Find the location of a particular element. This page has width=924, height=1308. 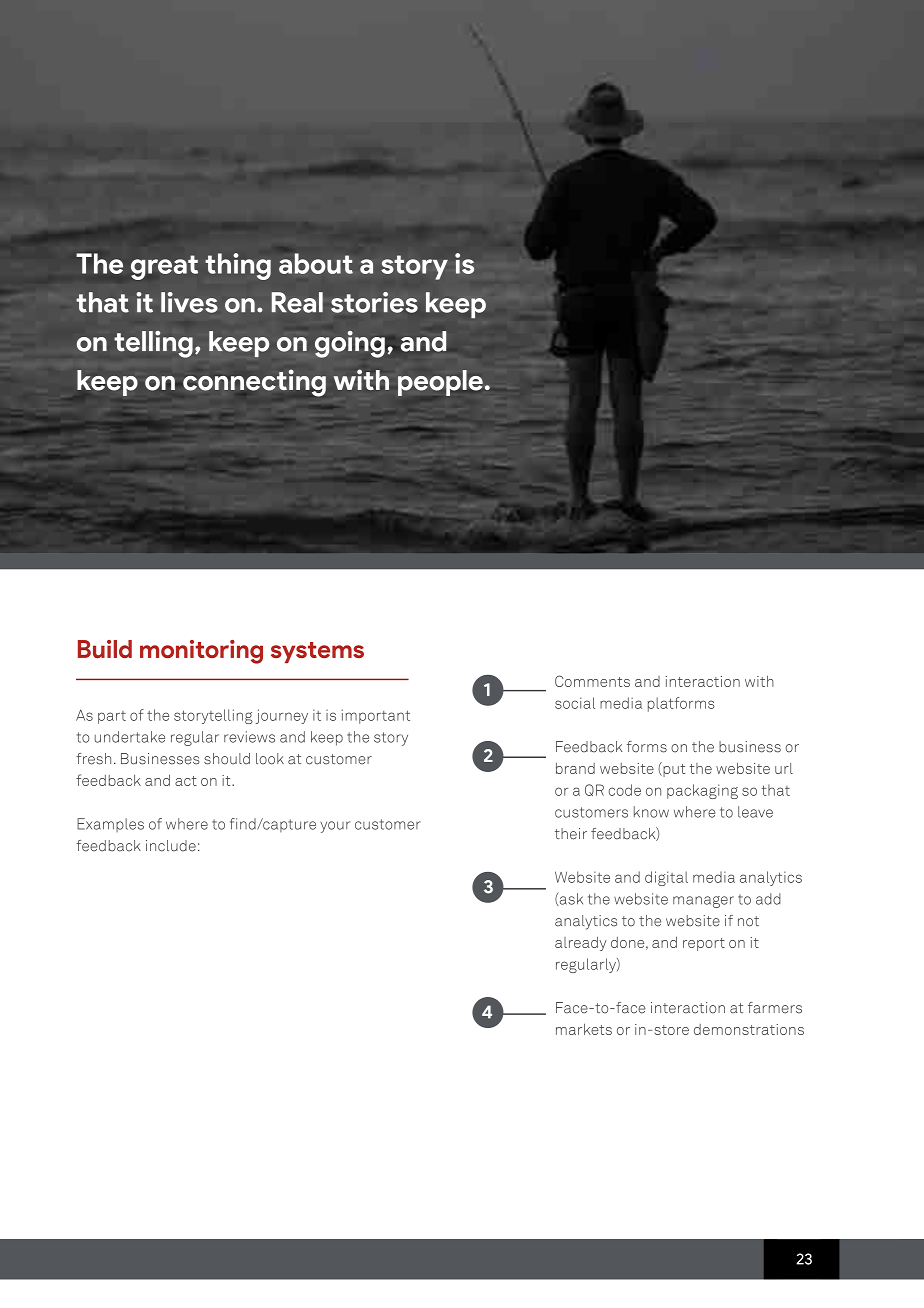

systems is located at coordinates (317, 652).
